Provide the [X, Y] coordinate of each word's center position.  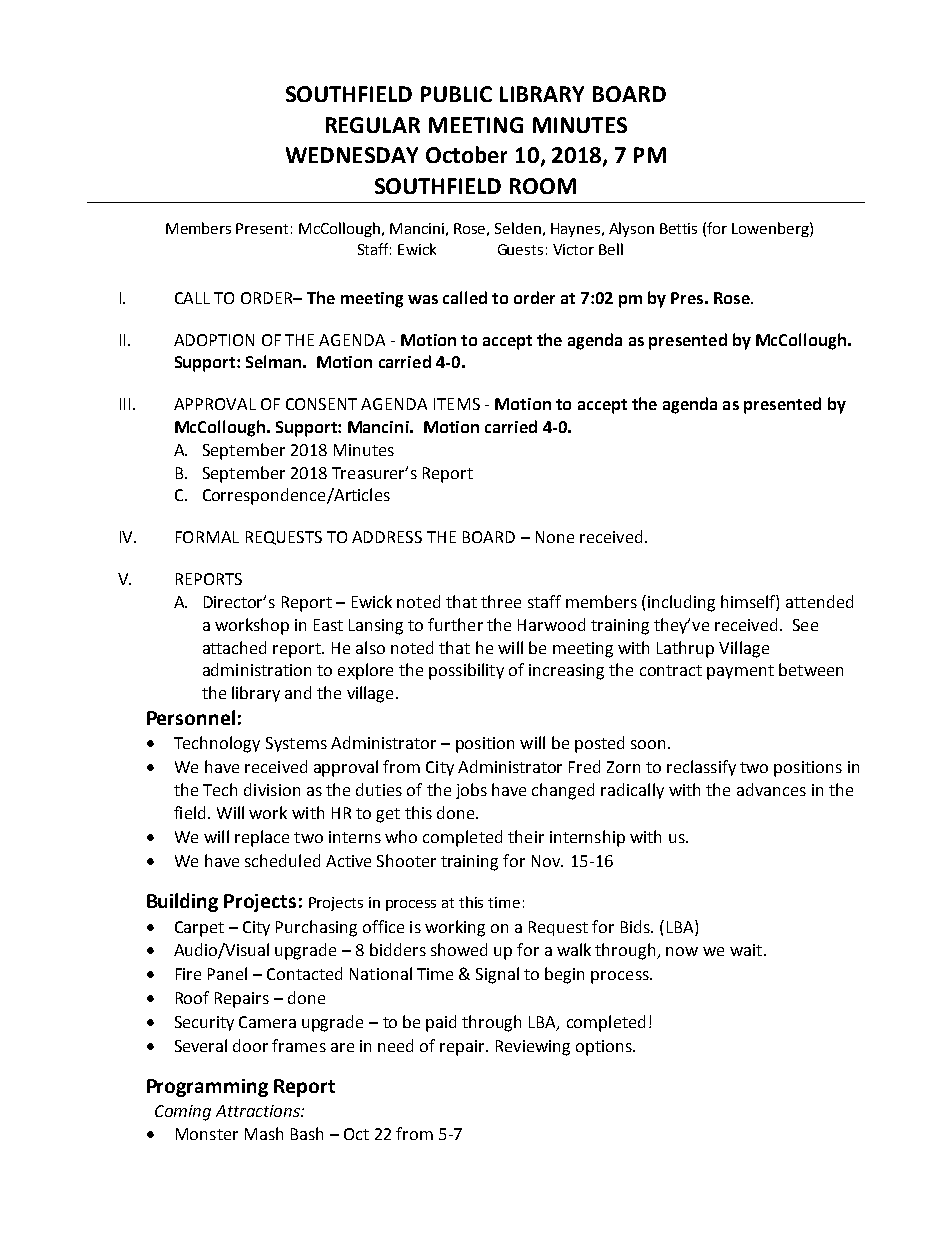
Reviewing [533, 1048]
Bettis [678, 228]
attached [234, 647]
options [605, 1048]
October [466, 154]
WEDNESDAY [352, 155]
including [681, 603]
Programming [207, 1088]
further [455, 624]
